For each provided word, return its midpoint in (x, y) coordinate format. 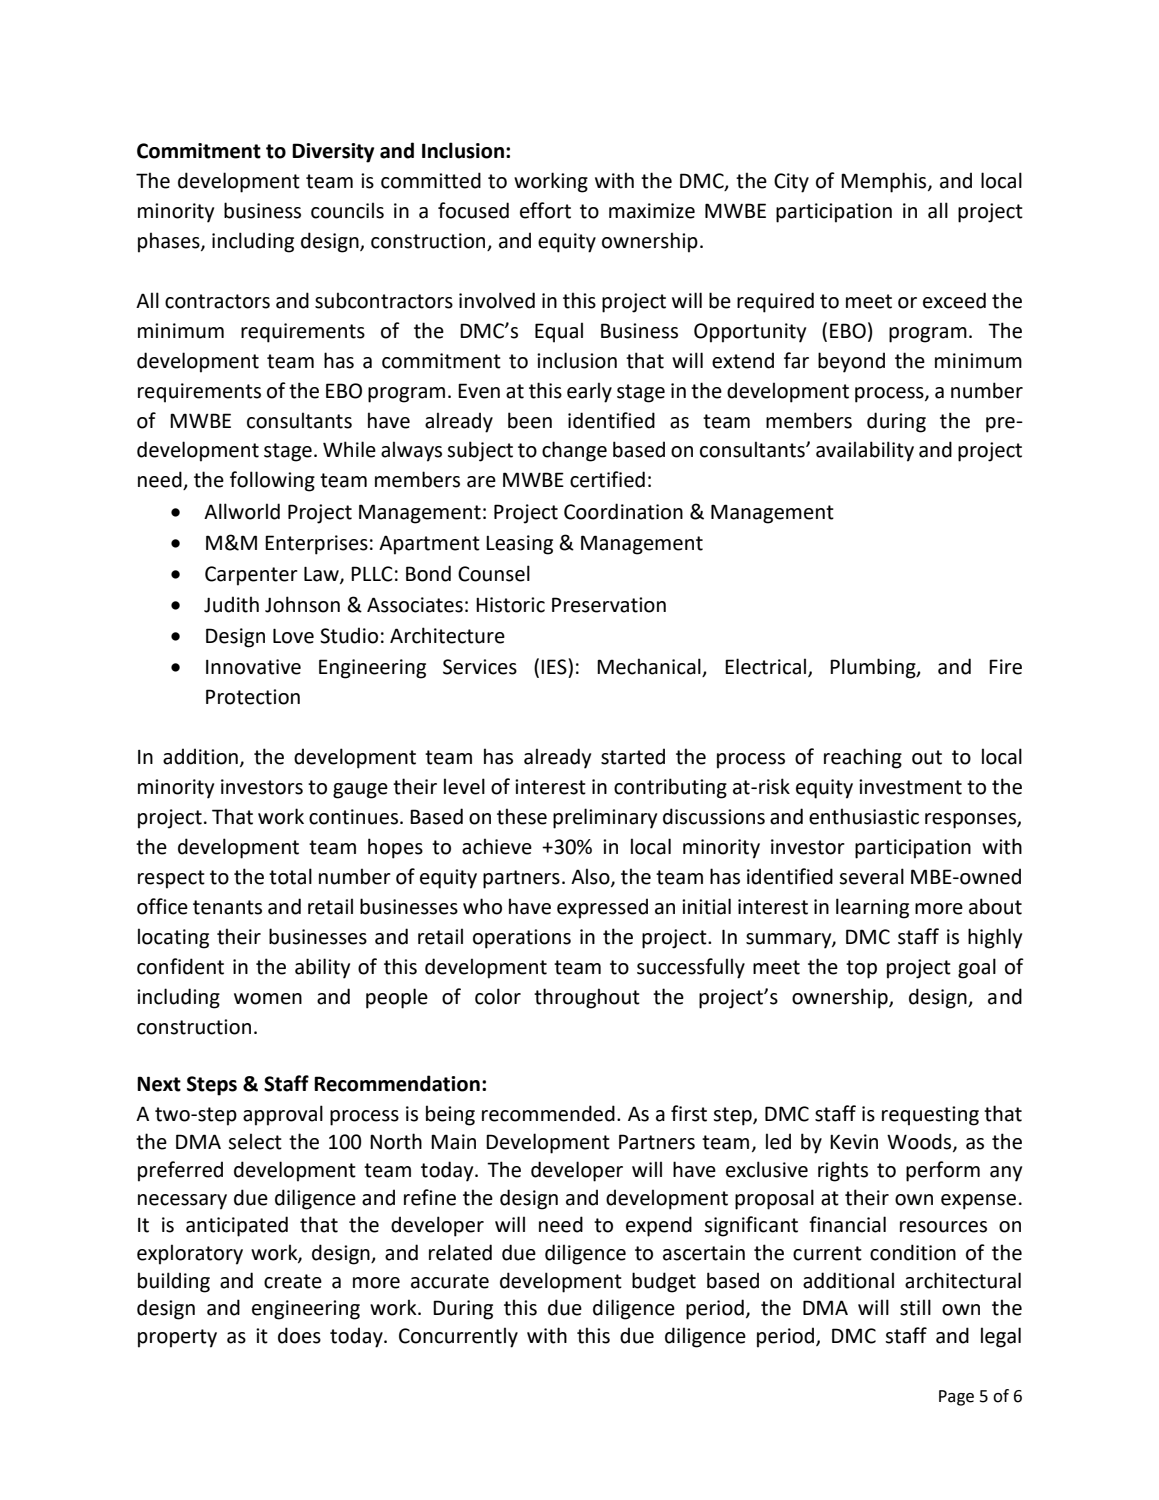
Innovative (253, 667)
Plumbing (874, 668)
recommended (548, 1113)
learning (872, 908)
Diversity (333, 153)
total (290, 876)
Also (591, 877)
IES (555, 666)
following (272, 481)
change (574, 451)
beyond (851, 362)
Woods (920, 1142)
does (299, 1335)
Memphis (885, 182)
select (255, 1141)
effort (545, 210)
